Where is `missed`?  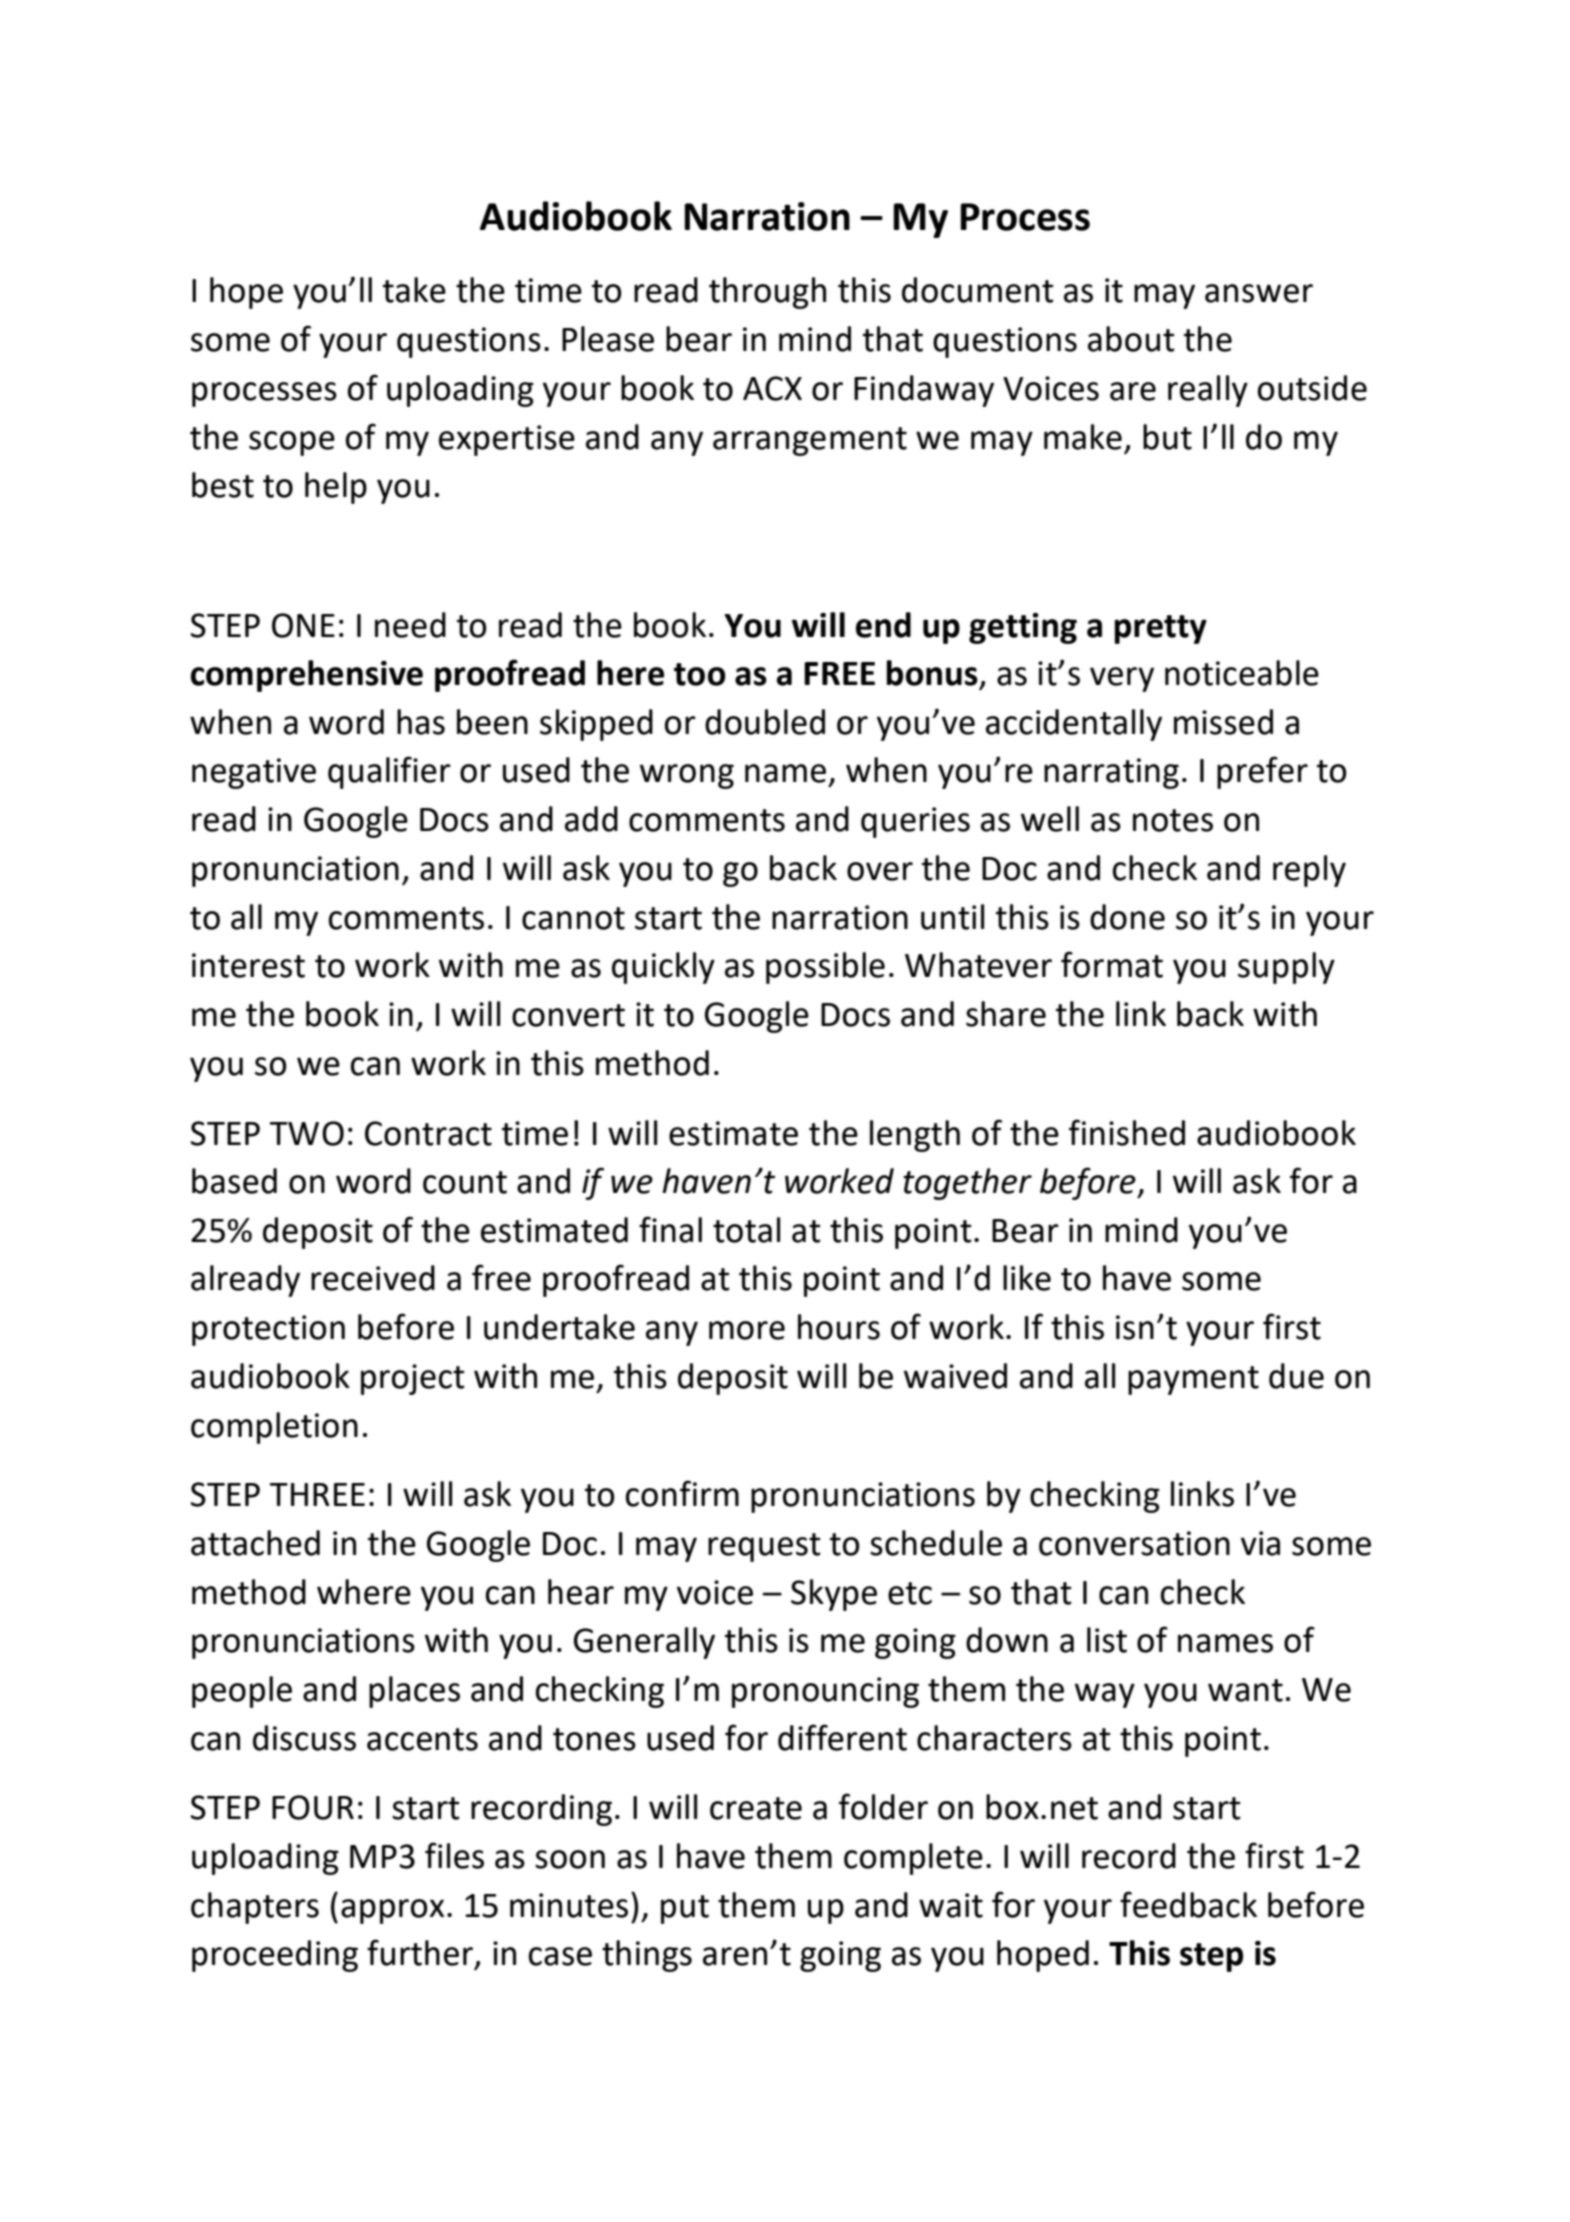
missed is located at coordinates (1223, 722).
